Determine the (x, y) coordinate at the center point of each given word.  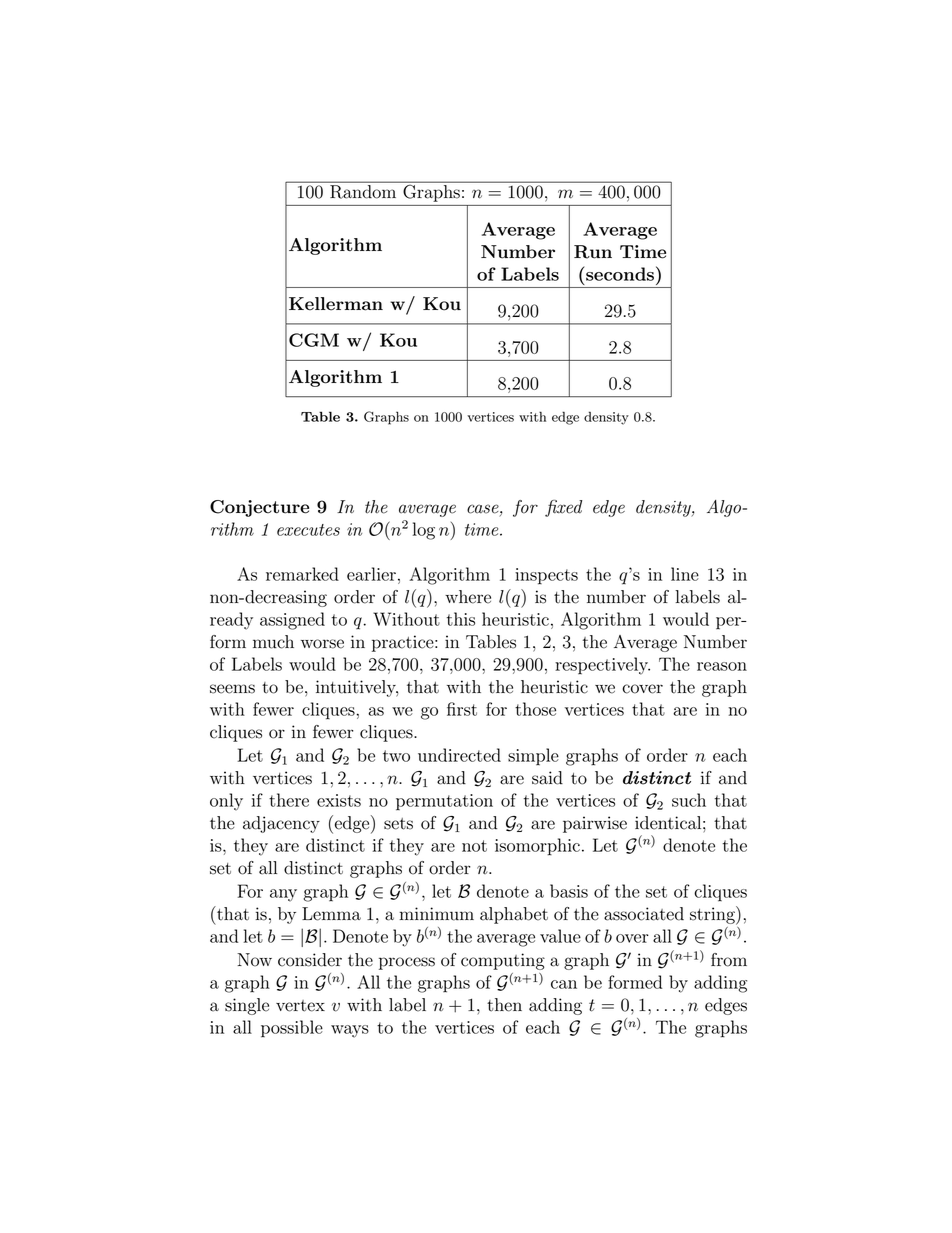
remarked (302, 574)
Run (593, 252)
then (504, 1005)
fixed (563, 508)
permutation (444, 802)
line (685, 574)
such (689, 800)
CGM (314, 340)
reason (722, 666)
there (289, 800)
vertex (300, 1006)
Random (363, 192)
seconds (620, 273)
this (461, 619)
